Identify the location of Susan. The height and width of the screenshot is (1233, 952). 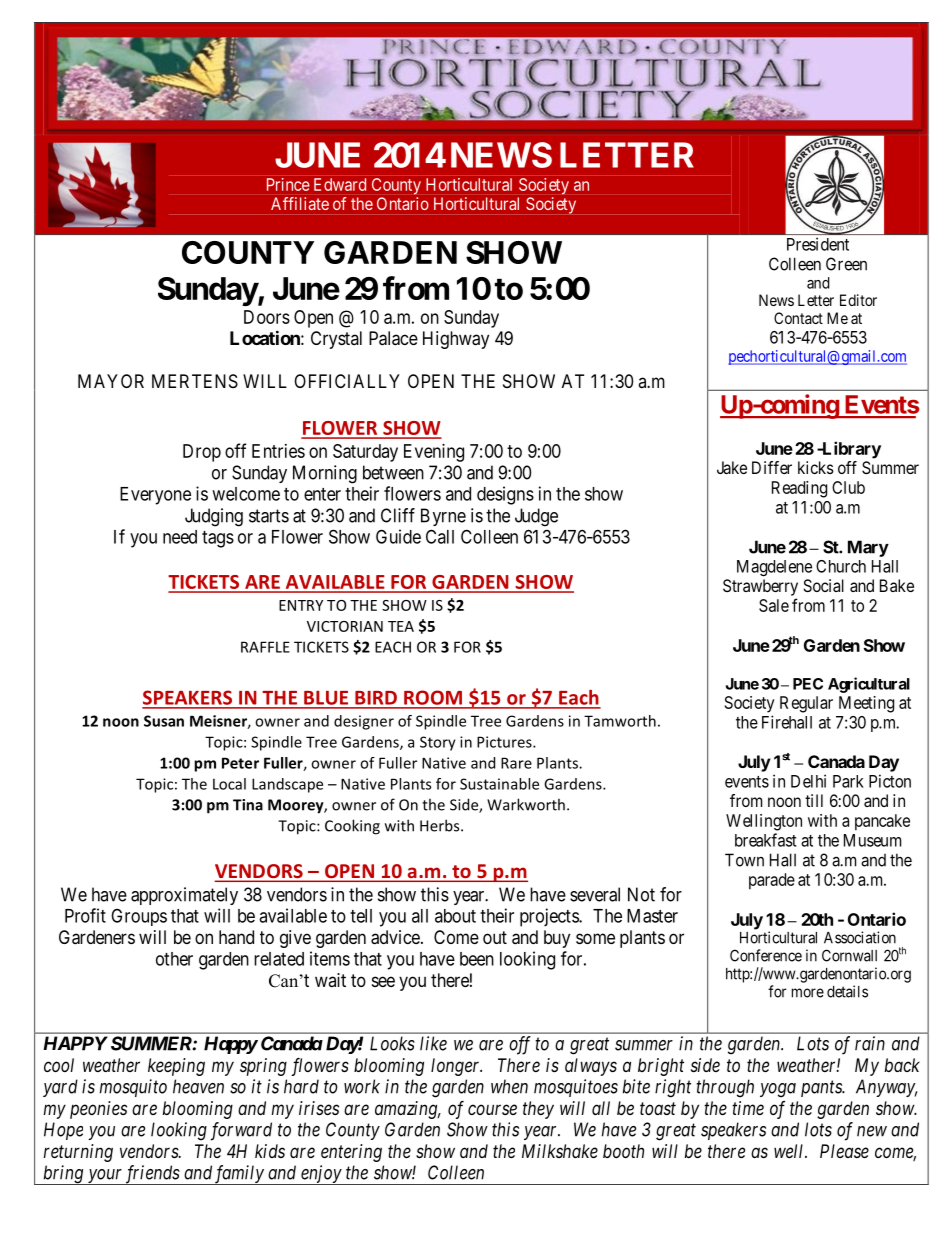
(164, 721).
